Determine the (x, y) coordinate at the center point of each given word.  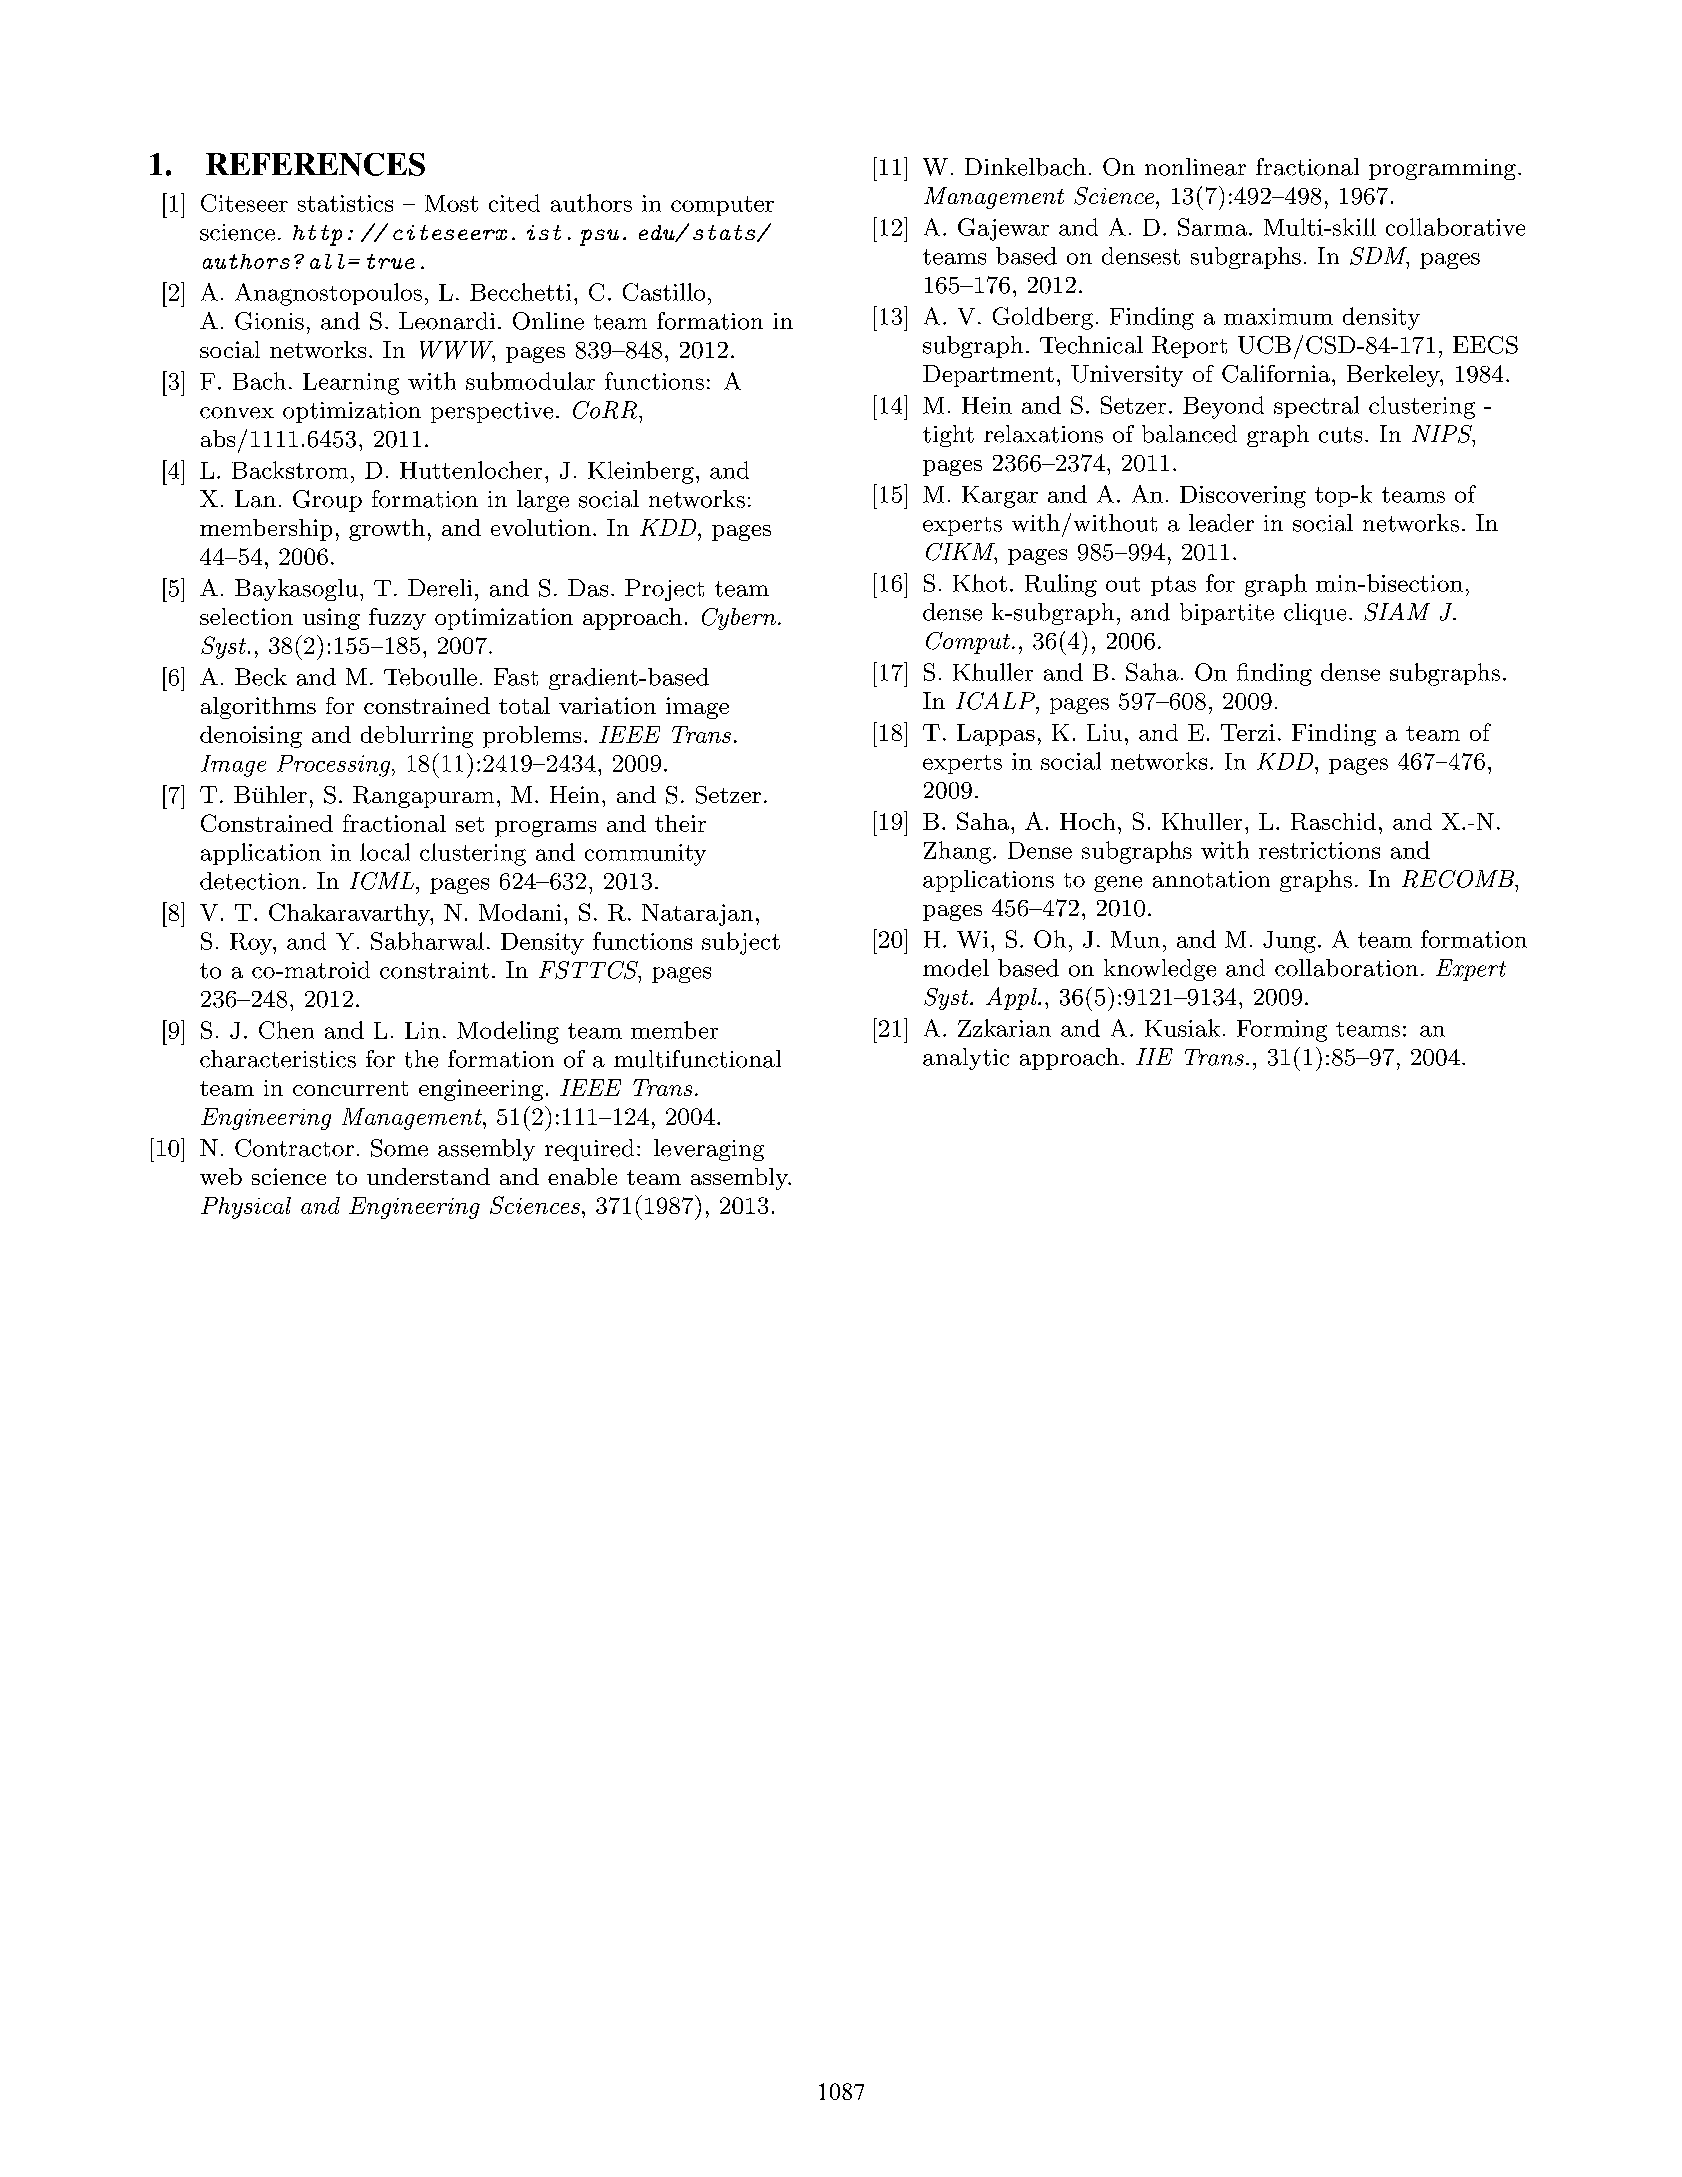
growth (387, 530)
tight (948, 436)
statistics (345, 203)
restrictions (1319, 850)
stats (725, 233)
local (385, 852)
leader (1221, 523)
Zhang (957, 852)
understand (428, 1176)
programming (1442, 169)
